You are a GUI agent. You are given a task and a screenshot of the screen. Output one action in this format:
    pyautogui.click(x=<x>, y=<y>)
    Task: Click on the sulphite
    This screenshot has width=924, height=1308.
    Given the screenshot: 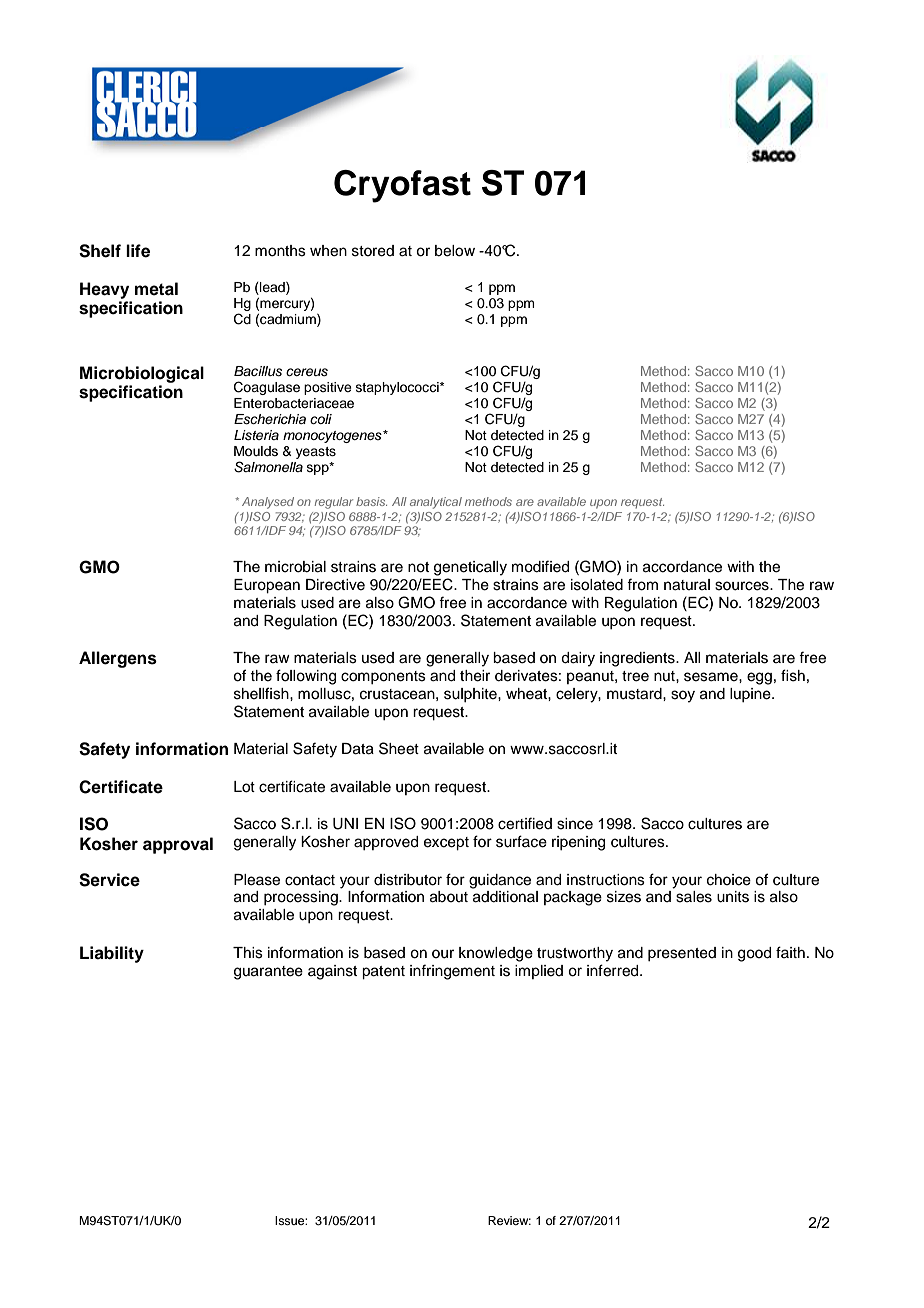 What is the action you would take?
    pyautogui.click(x=471, y=695)
